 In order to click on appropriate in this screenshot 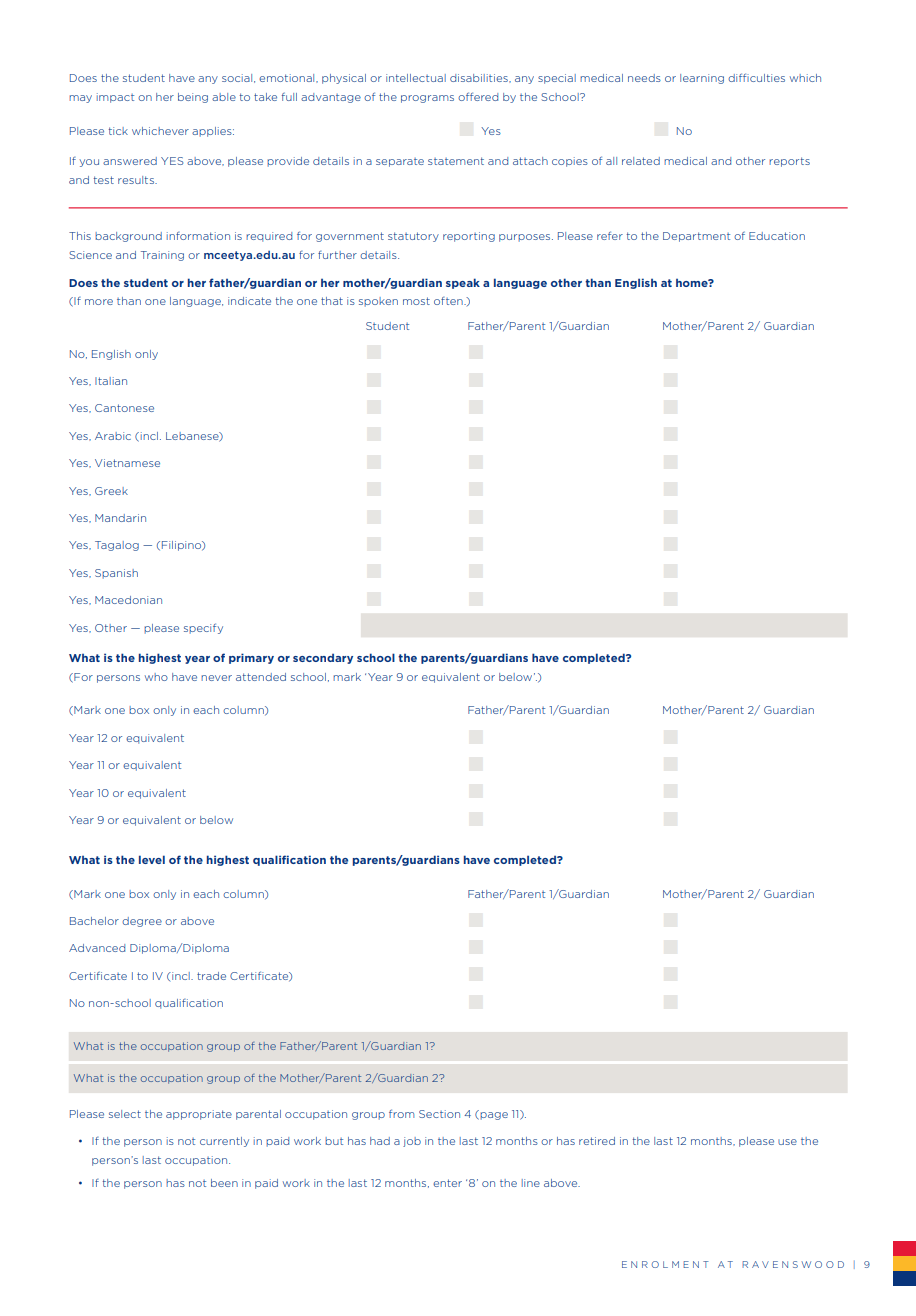, I will do `click(199, 1115)`.
